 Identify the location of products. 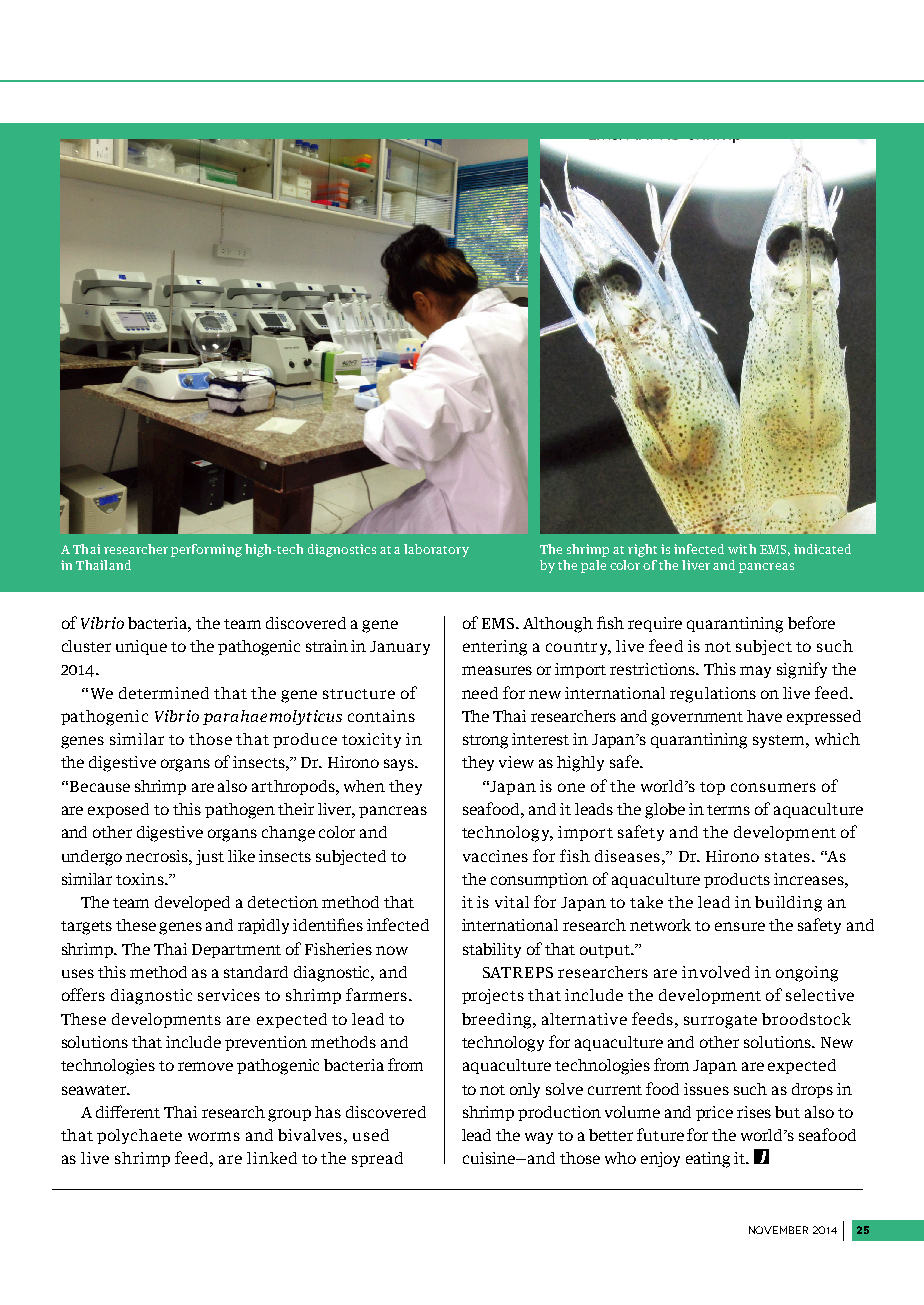
(737, 880).
